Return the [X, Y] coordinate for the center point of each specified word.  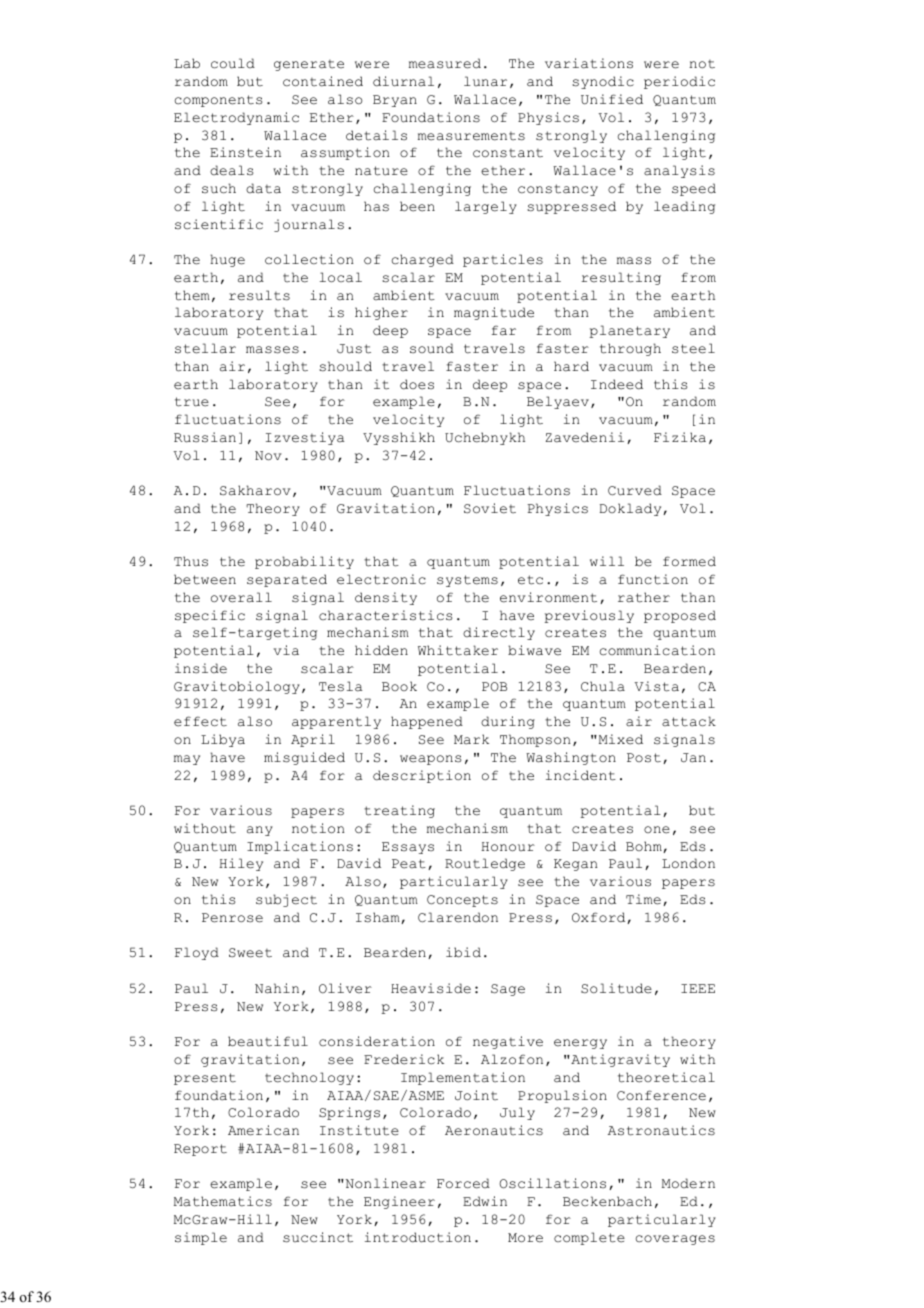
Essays [408, 848]
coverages [675, 1240]
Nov [268, 455]
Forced [463, 1183]
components [219, 101]
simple [201, 1238]
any [260, 831]
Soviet [490, 508]
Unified [612, 99]
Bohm [645, 847]
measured [445, 63]
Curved [635, 490]
